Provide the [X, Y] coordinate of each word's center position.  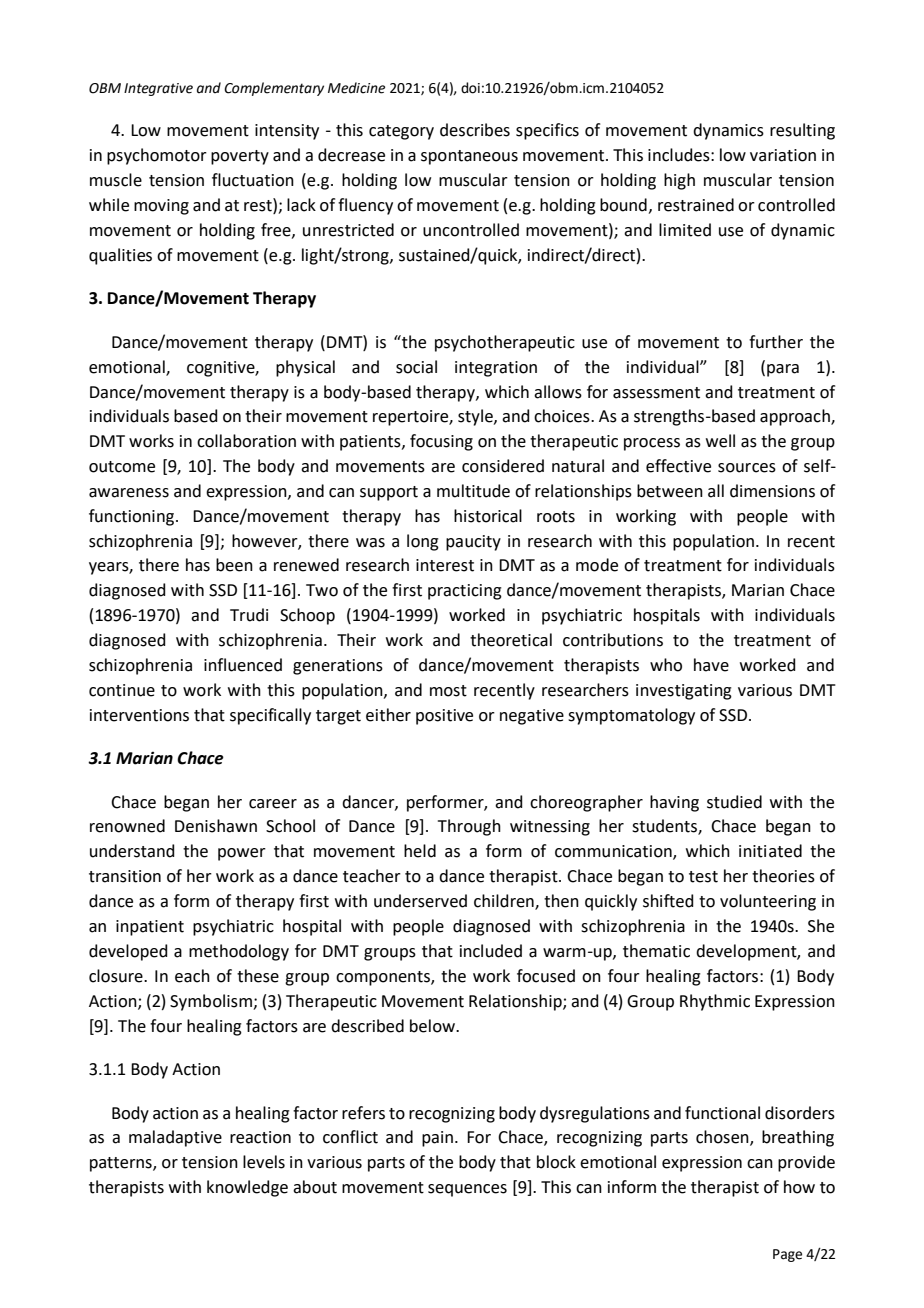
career [273, 804]
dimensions [772, 491]
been [234, 565]
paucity [473, 543]
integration [496, 369]
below [433, 1026]
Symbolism [212, 1002]
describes [475, 130]
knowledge [247, 1188]
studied [734, 802]
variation [783, 155]
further [776, 342]
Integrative [158, 89]
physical [305, 368]
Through [469, 827]
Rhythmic [715, 1002]
